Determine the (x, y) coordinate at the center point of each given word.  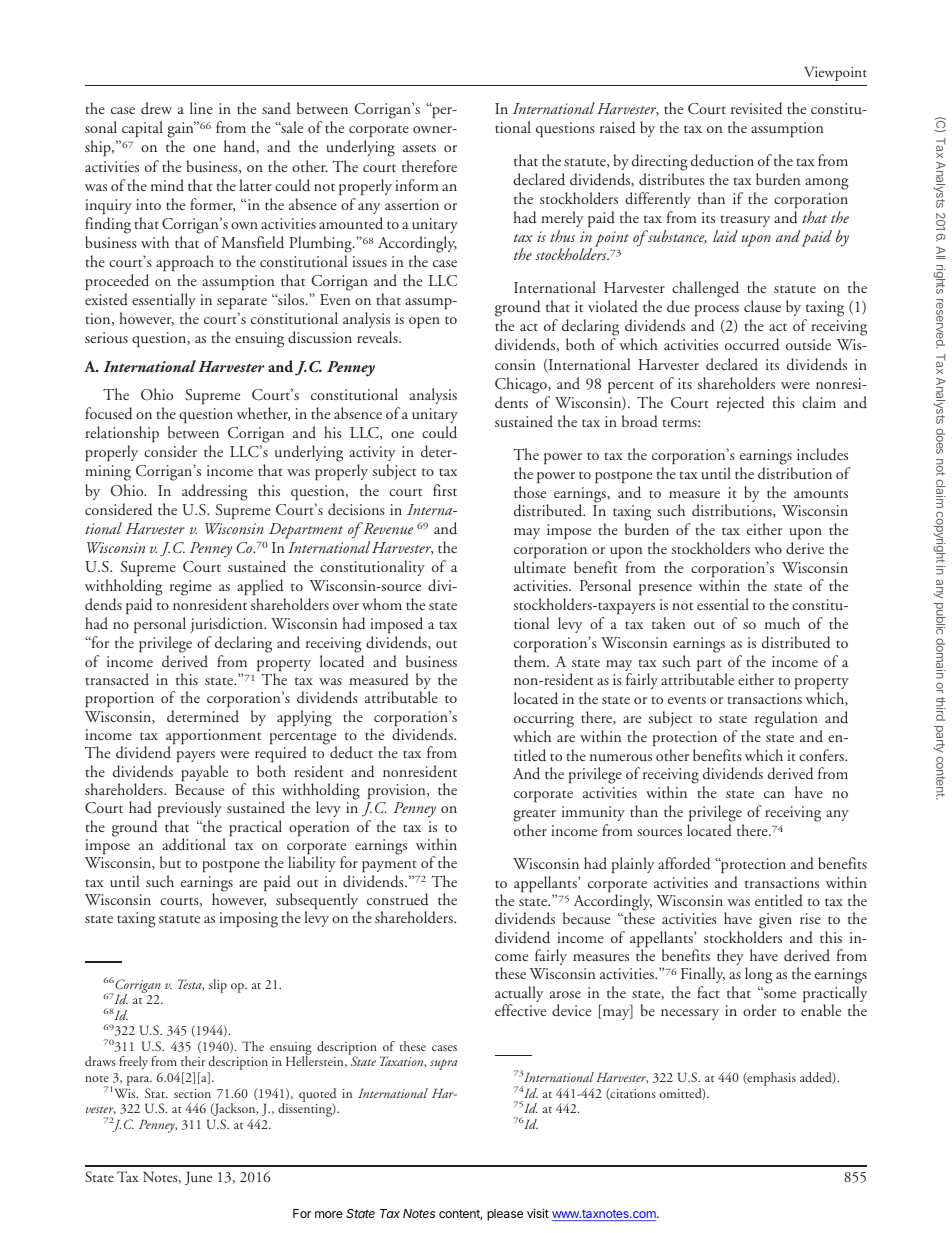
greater (534, 815)
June (198, 1178)
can (774, 794)
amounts (821, 494)
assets (419, 148)
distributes (672, 179)
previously (188, 811)
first (445, 490)
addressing (215, 492)
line (201, 108)
